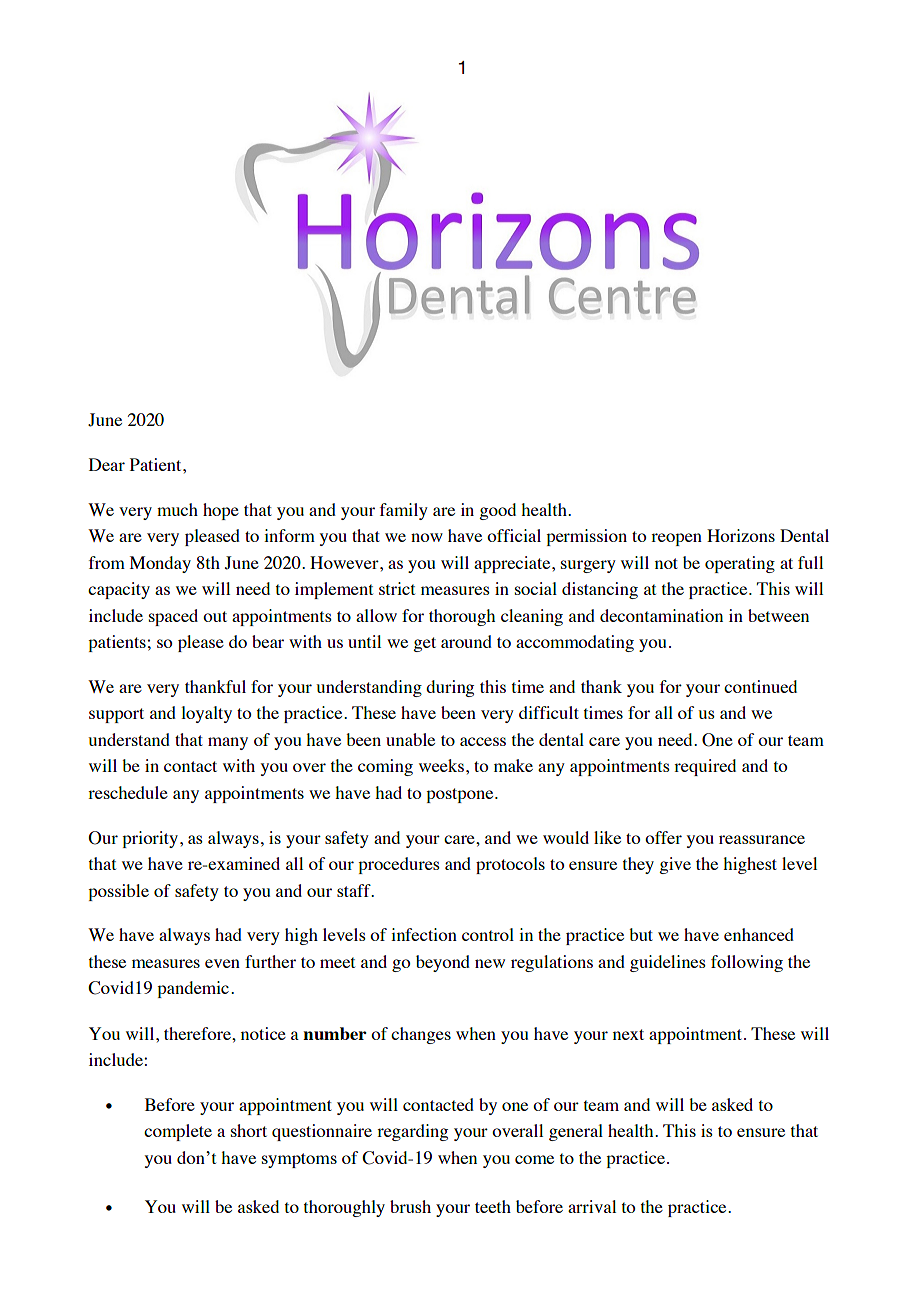 This screenshot has width=924, height=1308. I want to click on postpone, so click(461, 795).
